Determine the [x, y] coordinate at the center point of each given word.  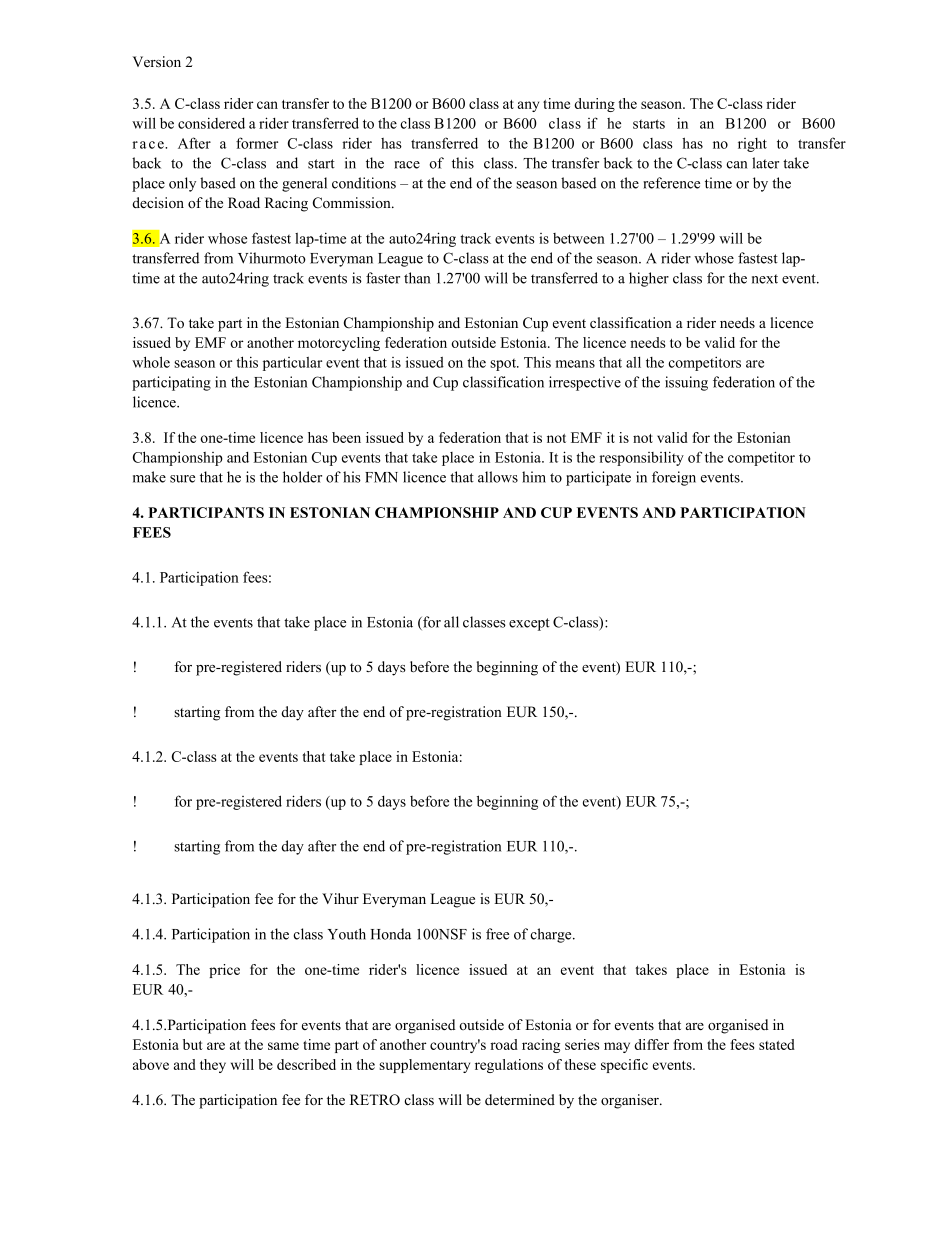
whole [151, 362]
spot [504, 365]
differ [651, 1044]
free [497, 934]
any [528, 106]
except [529, 624]
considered [211, 123]
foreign [674, 478]
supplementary [424, 1066]
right [752, 145]
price [224, 971]
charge [552, 935]
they [213, 1066]
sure [182, 479]
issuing [686, 383]
